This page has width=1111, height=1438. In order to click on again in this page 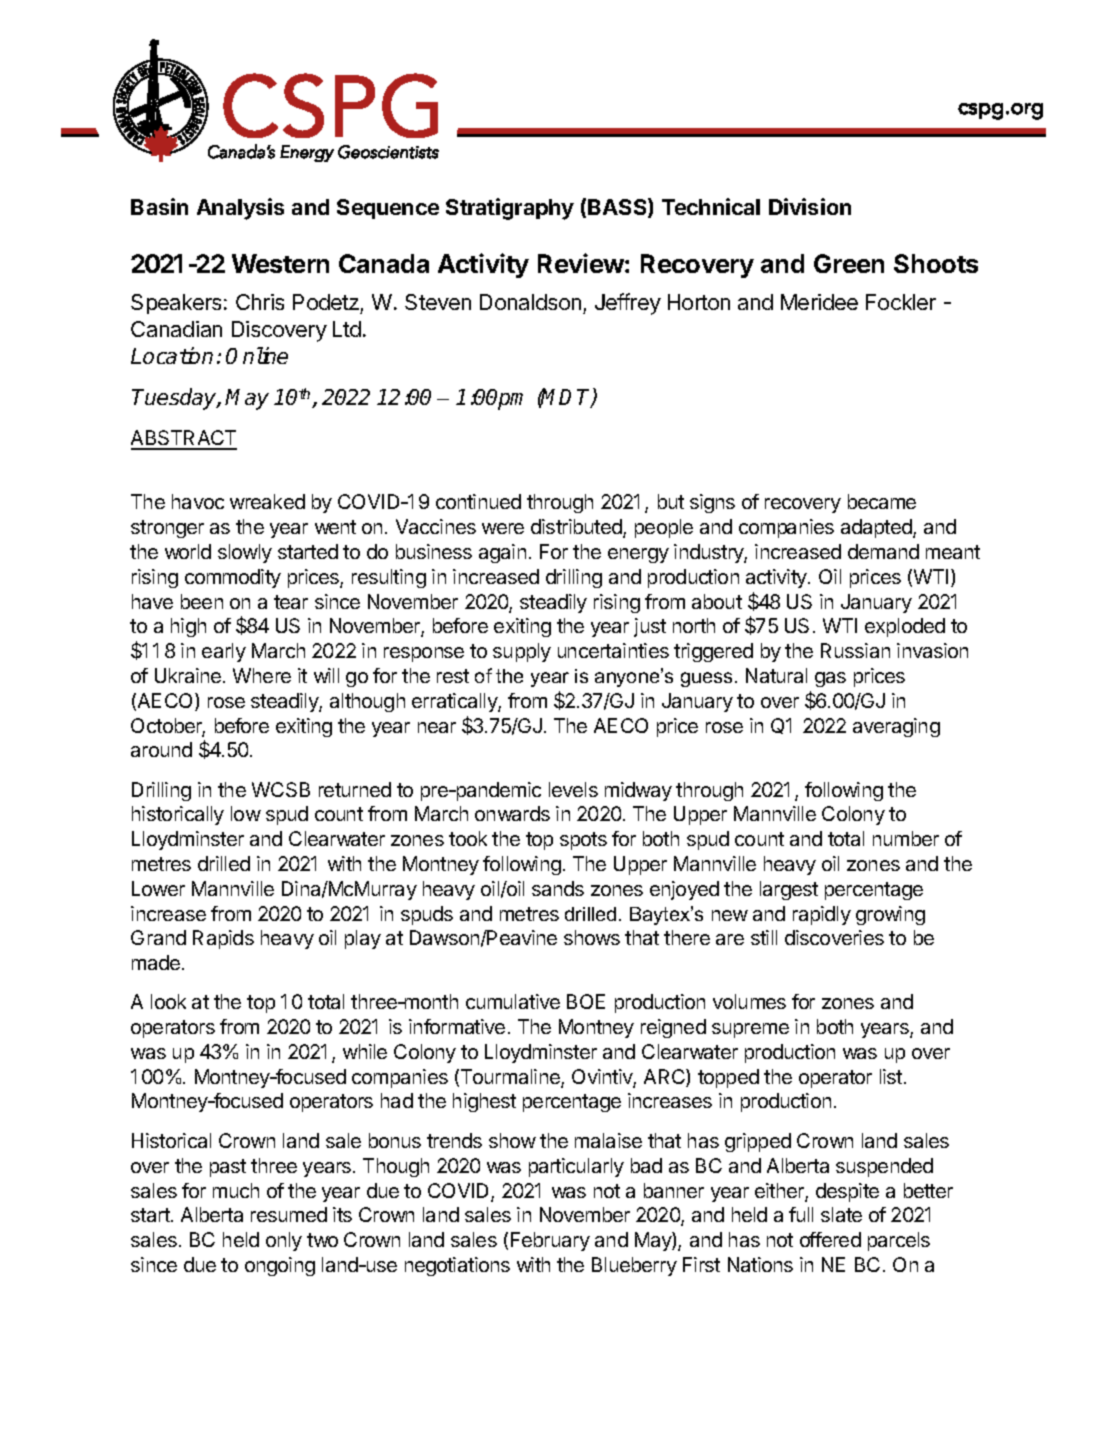, I will do `click(502, 553)`.
